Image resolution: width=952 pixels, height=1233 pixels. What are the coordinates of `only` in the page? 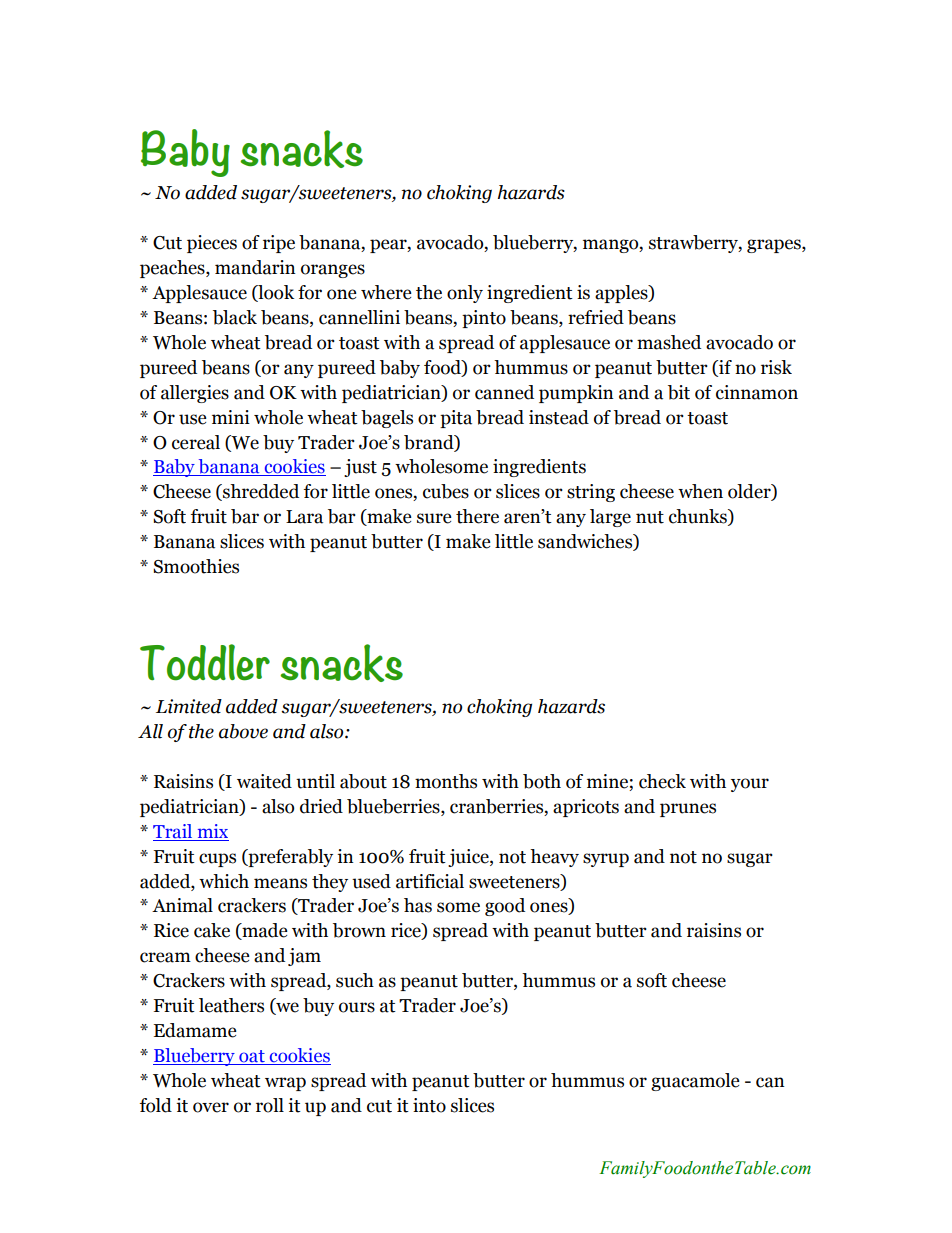 It's located at (465, 294).
